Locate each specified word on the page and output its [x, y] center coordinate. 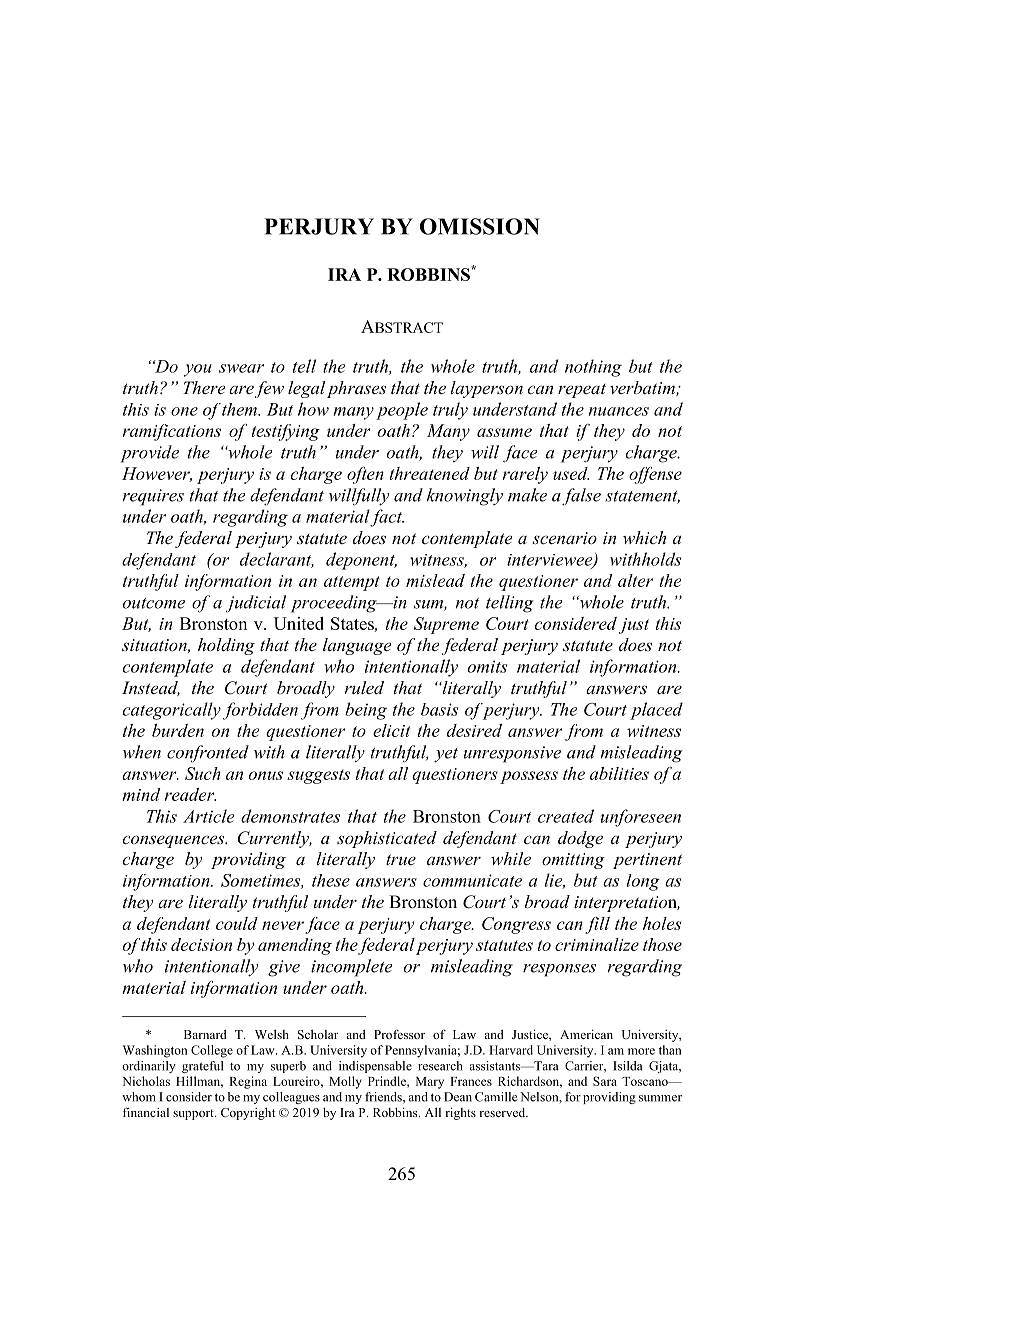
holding [226, 646]
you [198, 370]
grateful [202, 1067]
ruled [364, 687]
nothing [593, 368]
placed [656, 711]
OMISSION [480, 226]
